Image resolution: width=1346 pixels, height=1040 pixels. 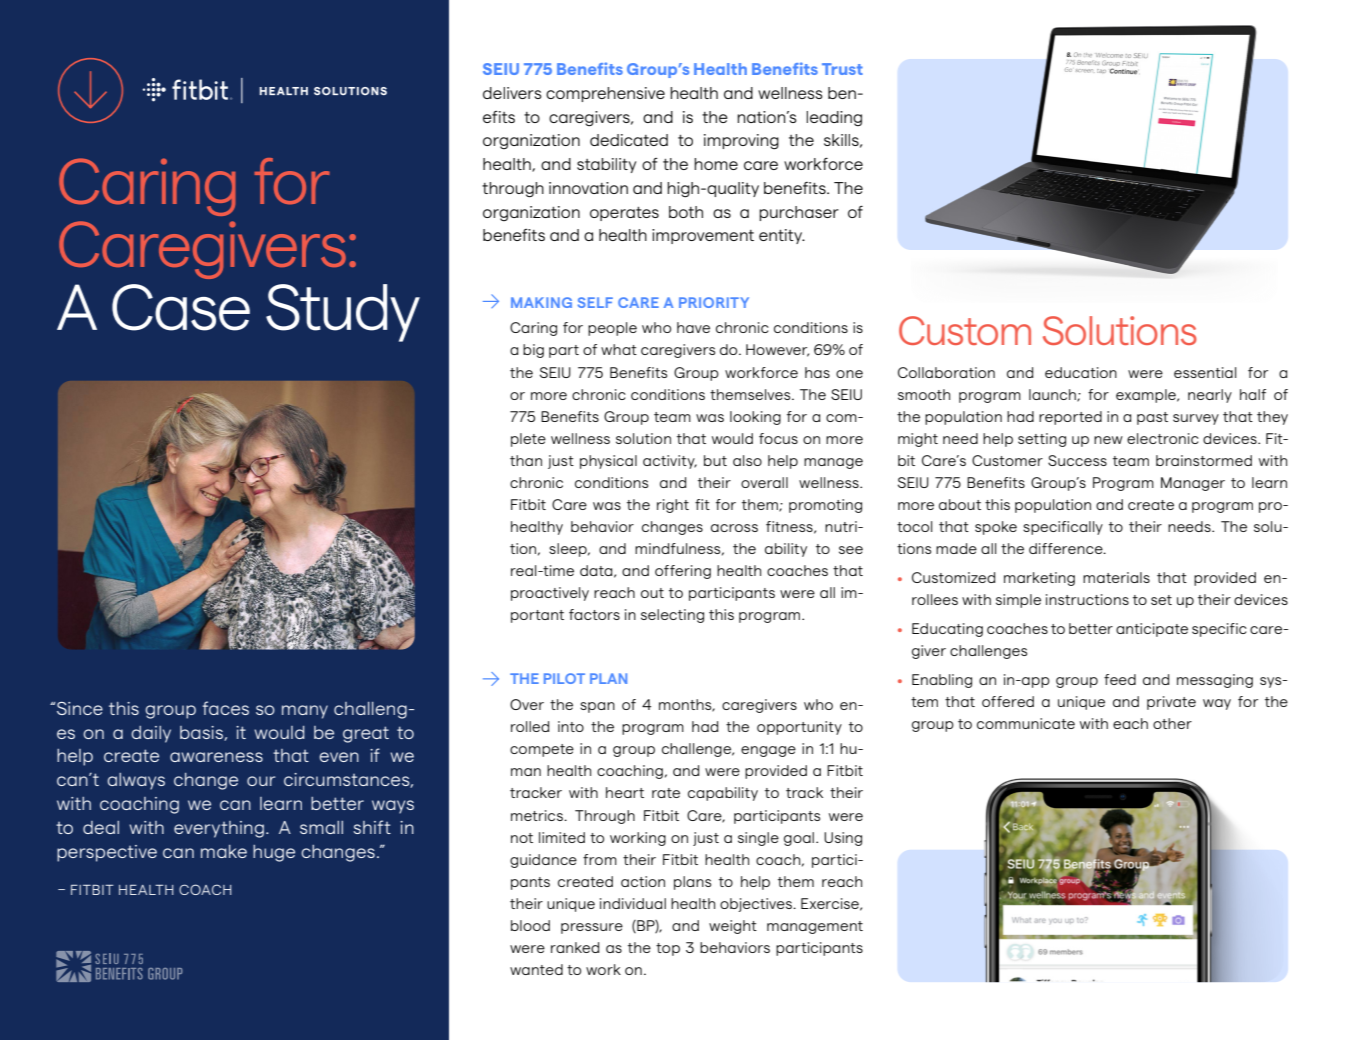 I want to click on objectives, so click(x=757, y=905).
